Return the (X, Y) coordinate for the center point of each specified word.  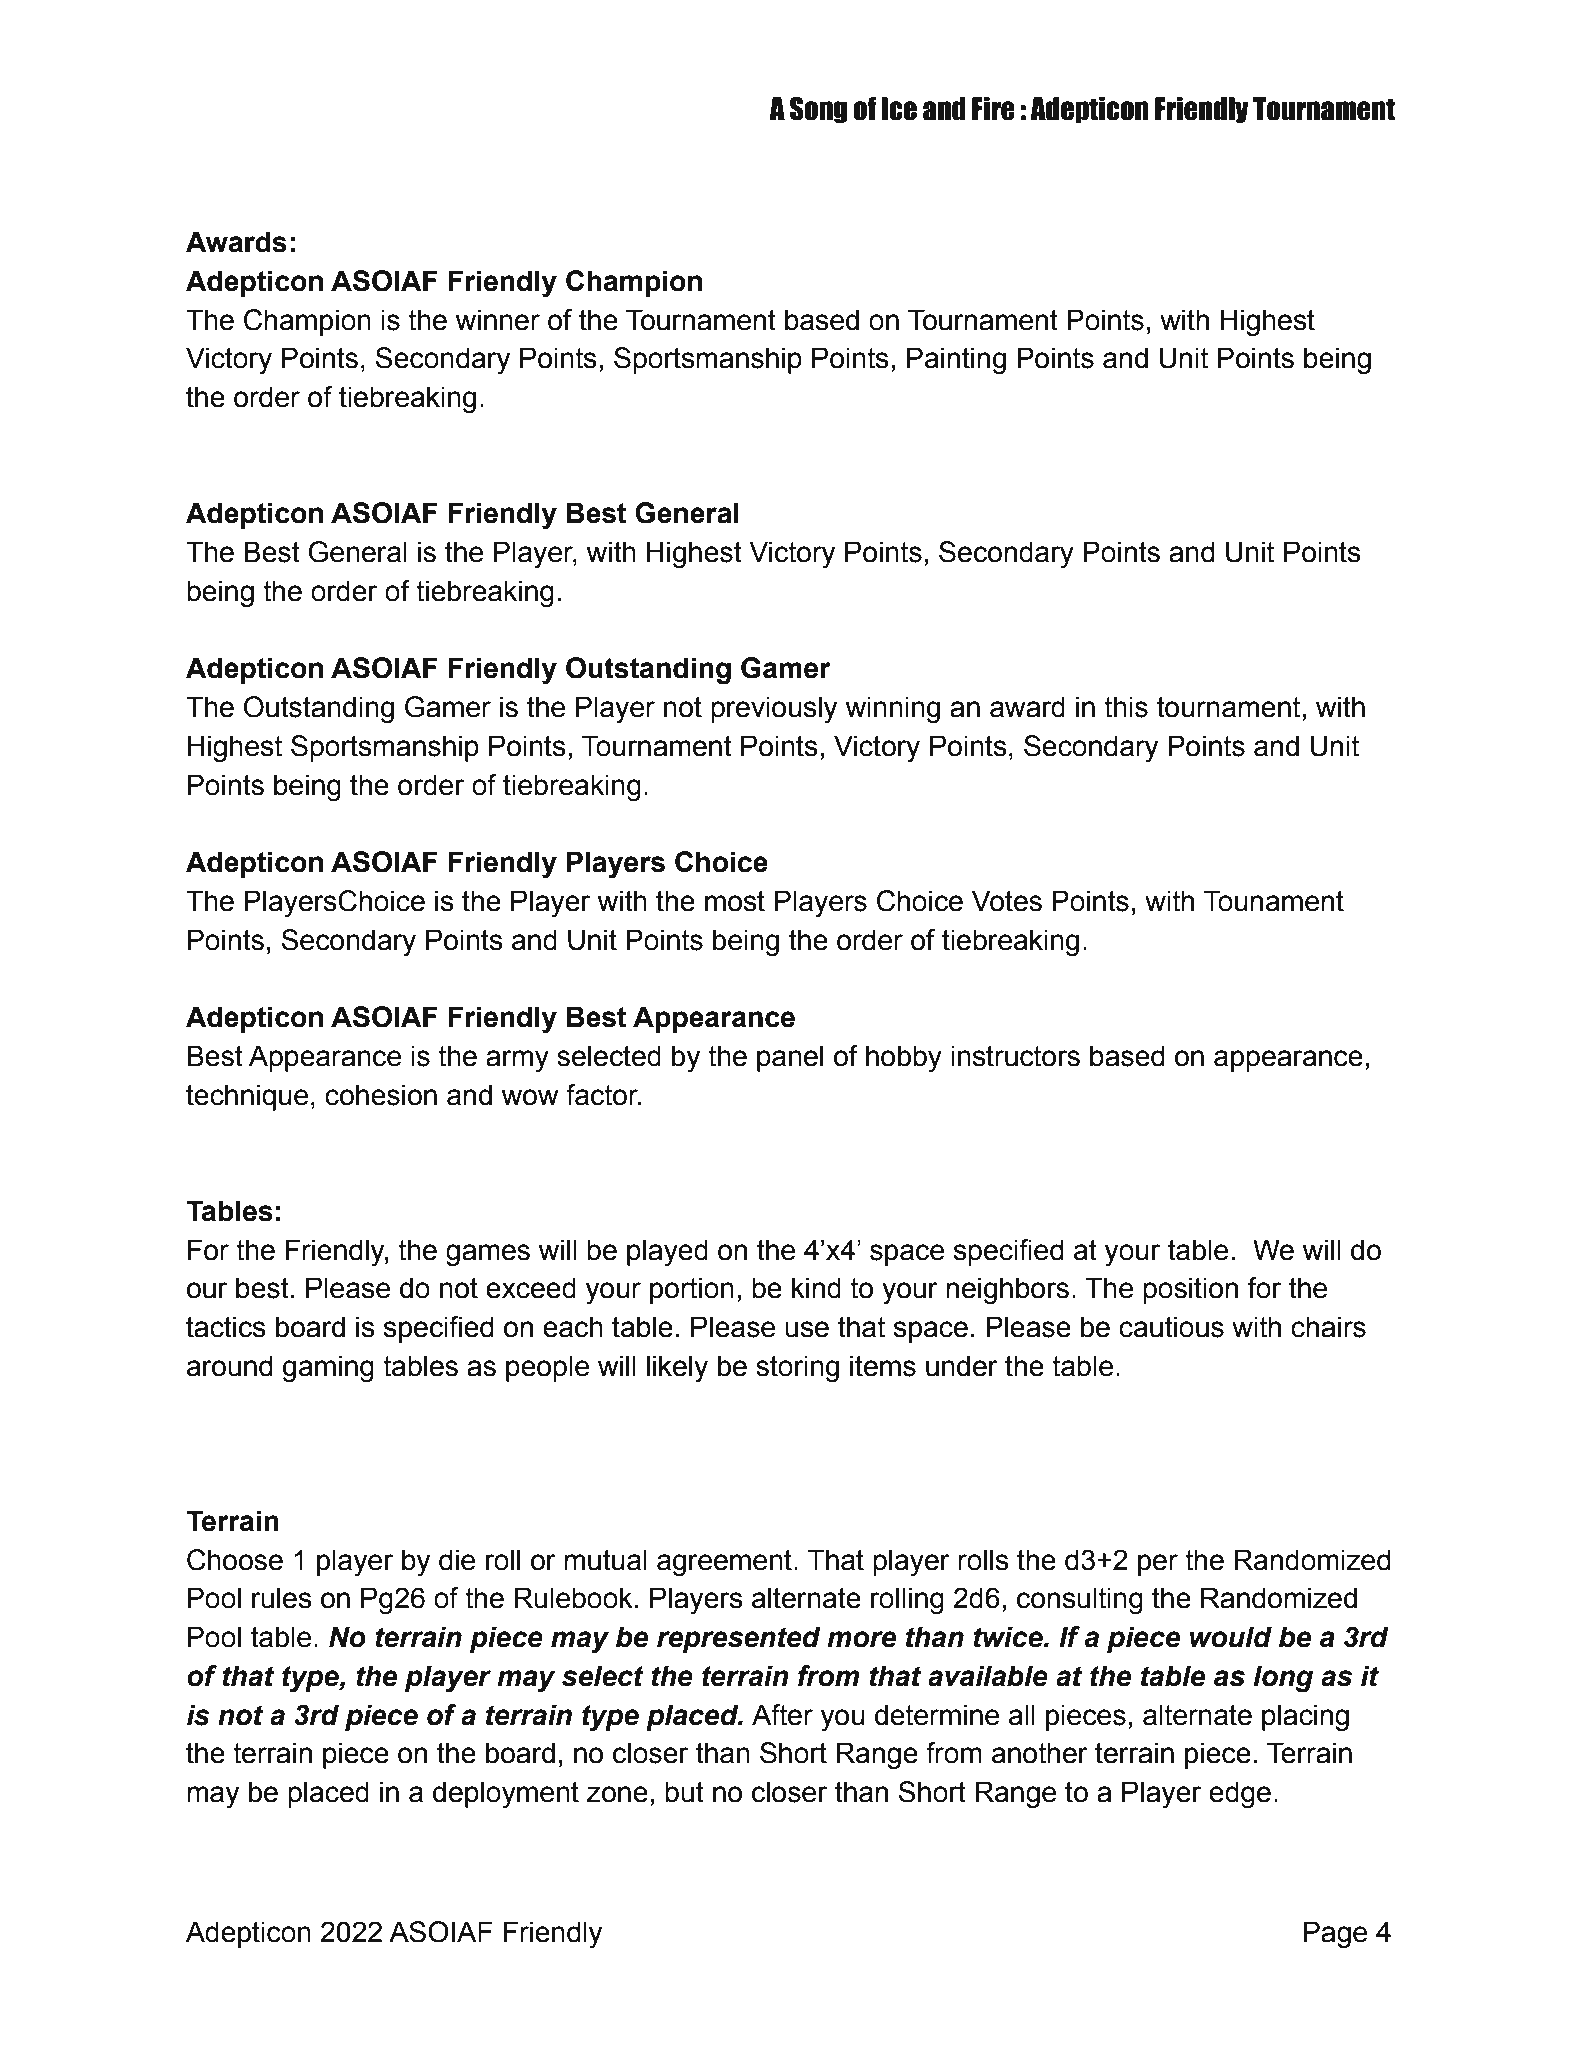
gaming (328, 1369)
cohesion (381, 1095)
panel (790, 1058)
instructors (1015, 1056)
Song (819, 110)
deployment (506, 1794)
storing (797, 1369)
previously (774, 710)
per (1158, 1565)
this (1126, 707)
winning (892, 710)
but (684, 1792)
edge (1240, 1795)
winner (497, 320)
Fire (993, 109)
